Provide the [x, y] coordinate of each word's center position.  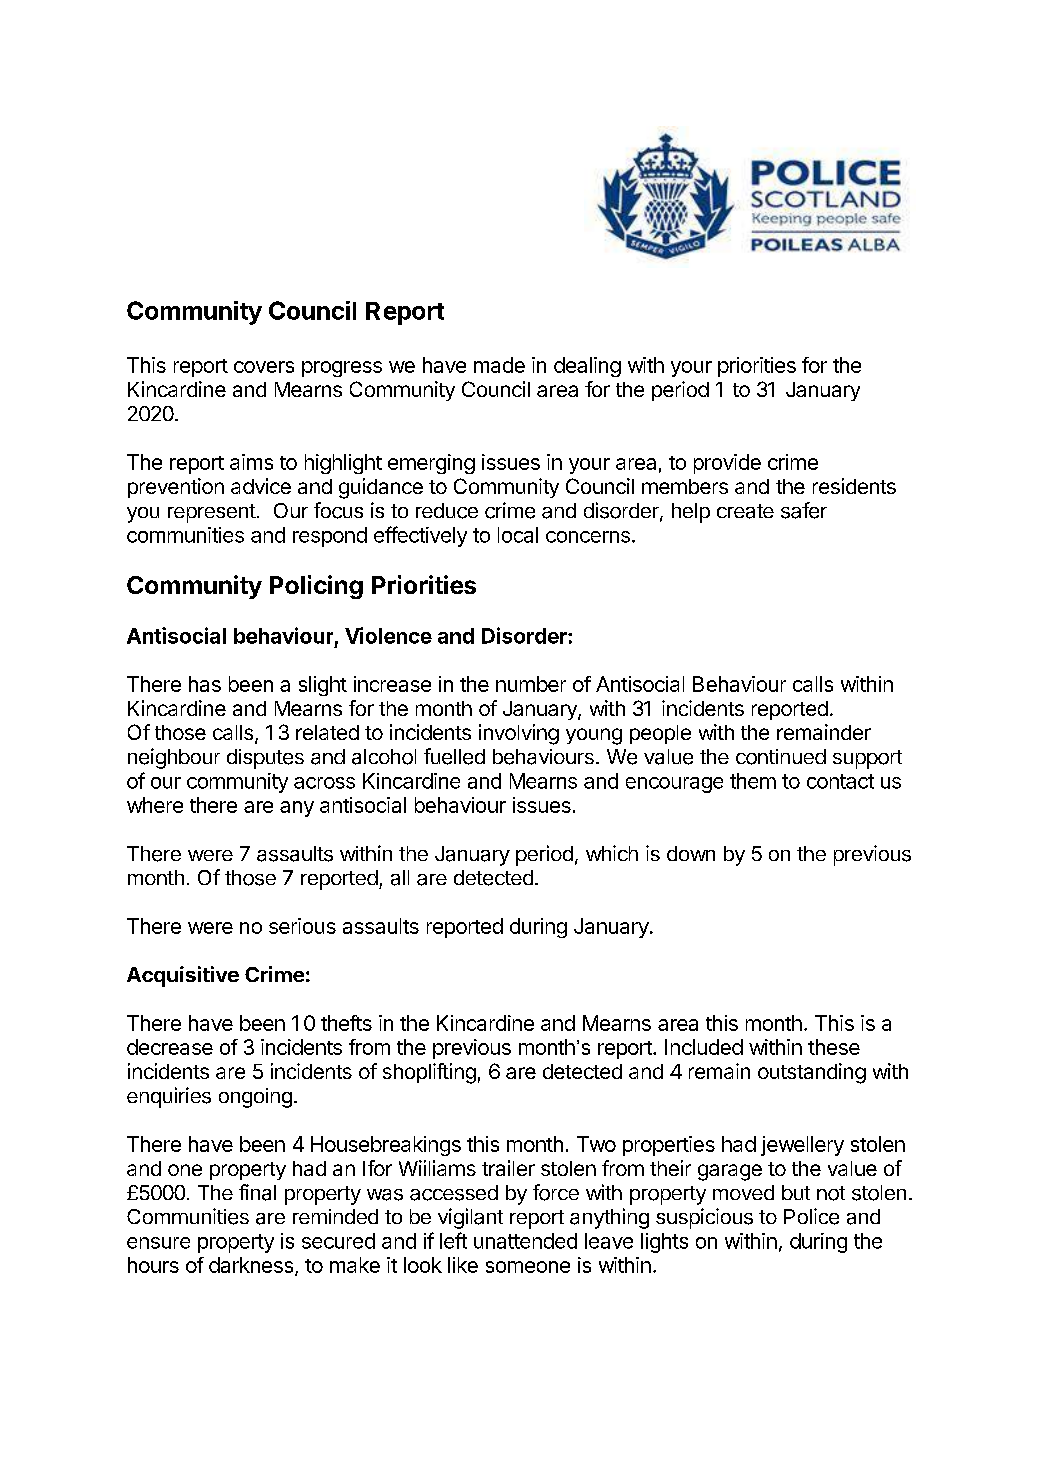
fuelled [454, 756]
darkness [251, 1265]
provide [727, 464]
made [499, 365]
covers [264, 367]
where [155, 805]
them [753, 781]
